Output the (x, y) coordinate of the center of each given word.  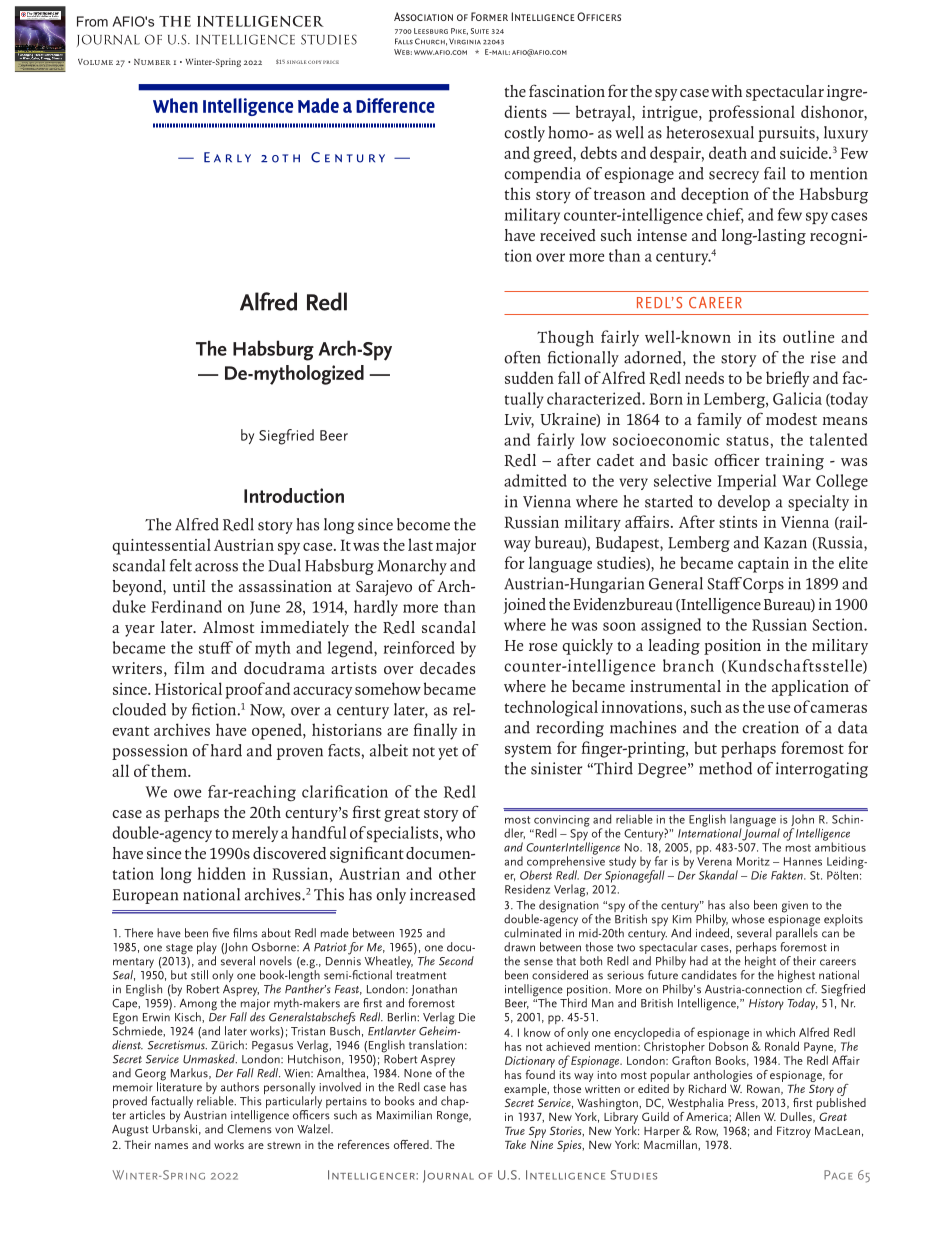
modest (791, 419)
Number (152, 62)
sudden (529, 377)
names (171, 1146)
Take (515, 1144)
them (170, 770)
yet (448, 753)
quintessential (161, 546)
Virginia (465, 41)
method (725, 768)
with (726, 91)
